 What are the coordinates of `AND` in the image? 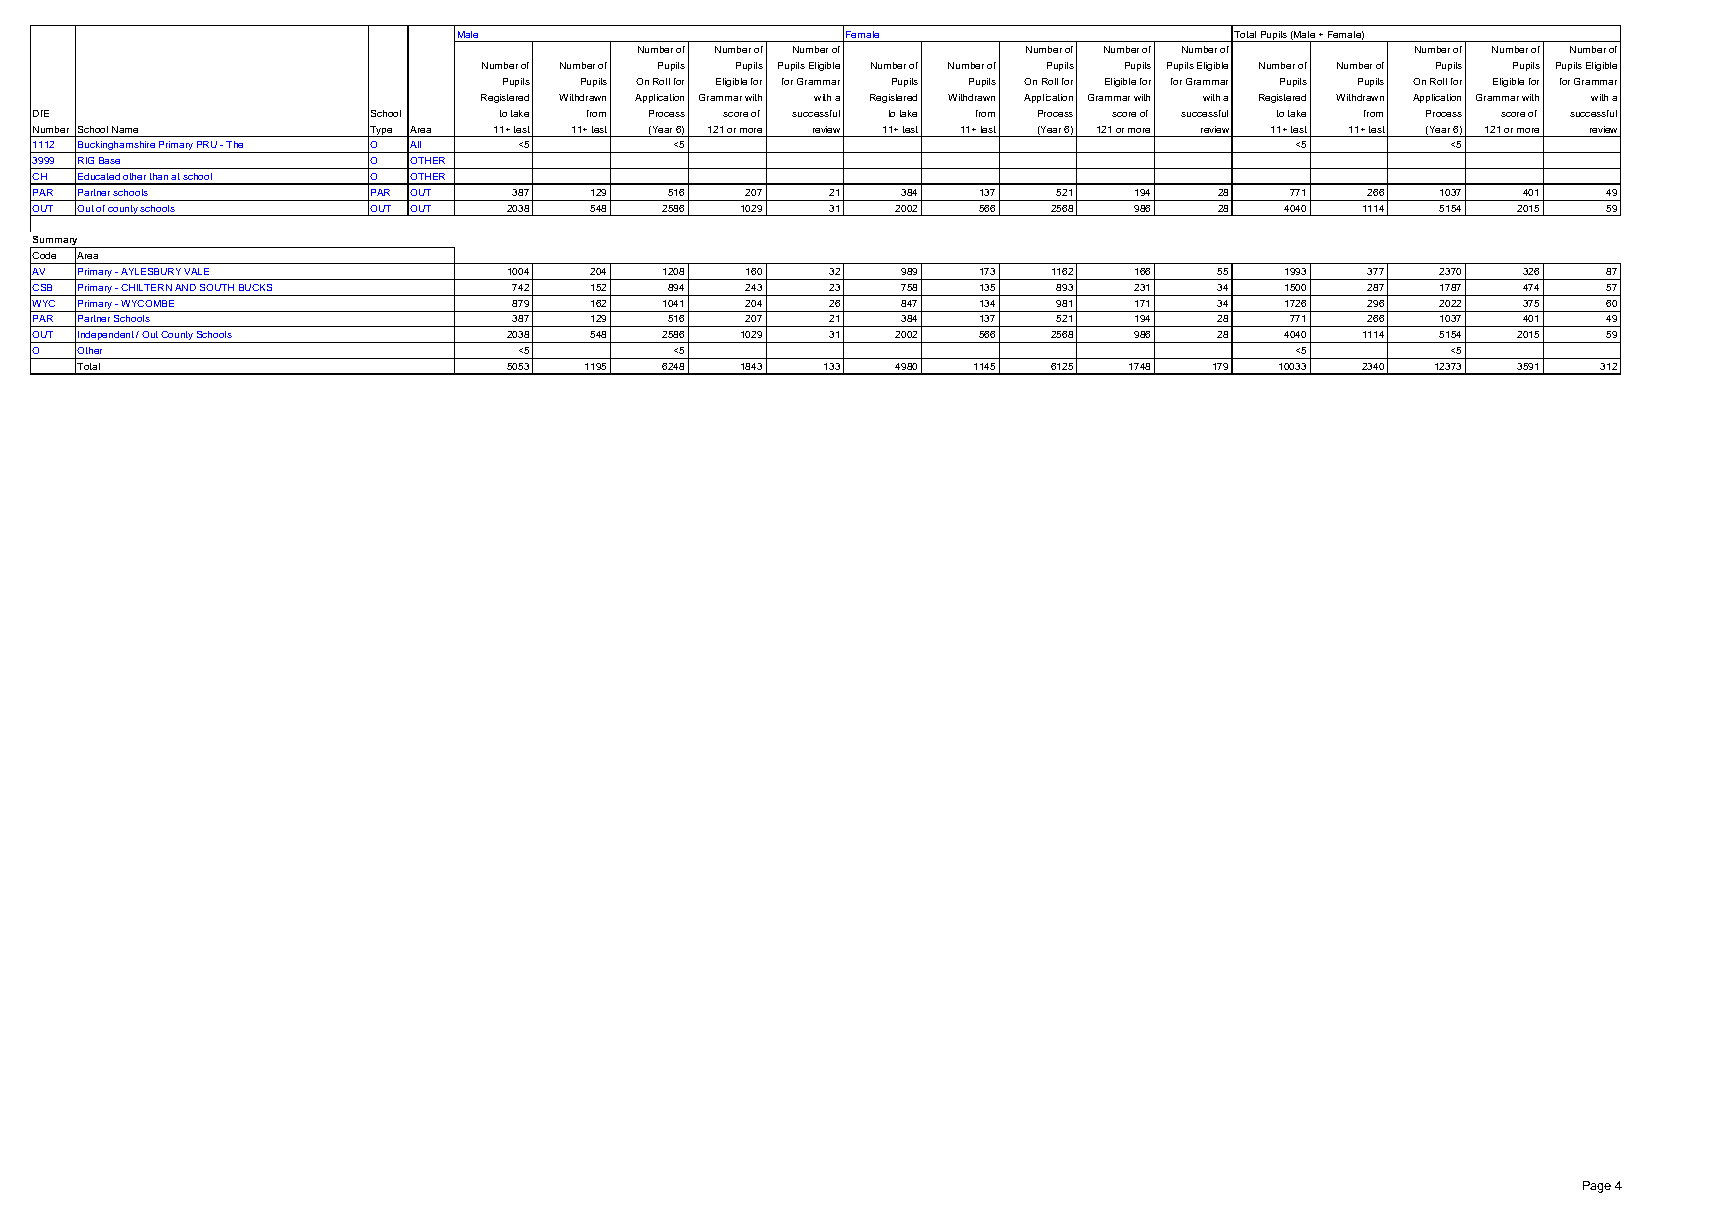 It's located at (185, 287).
